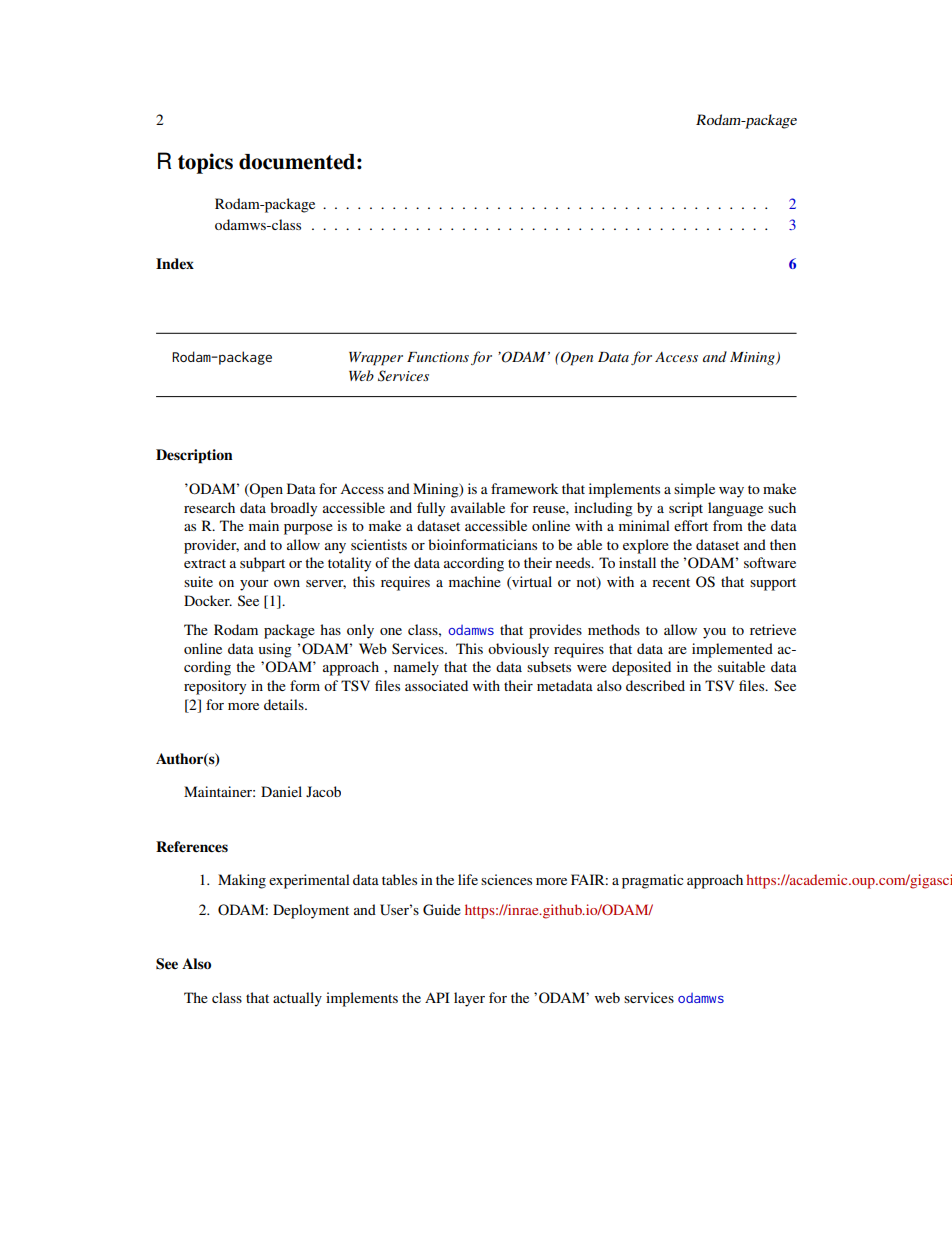 The height and width of the document is (1233, 952). What do you see at coordinates (297, 999) in the document?
I see `actually` at bounding box center [297, 999].
